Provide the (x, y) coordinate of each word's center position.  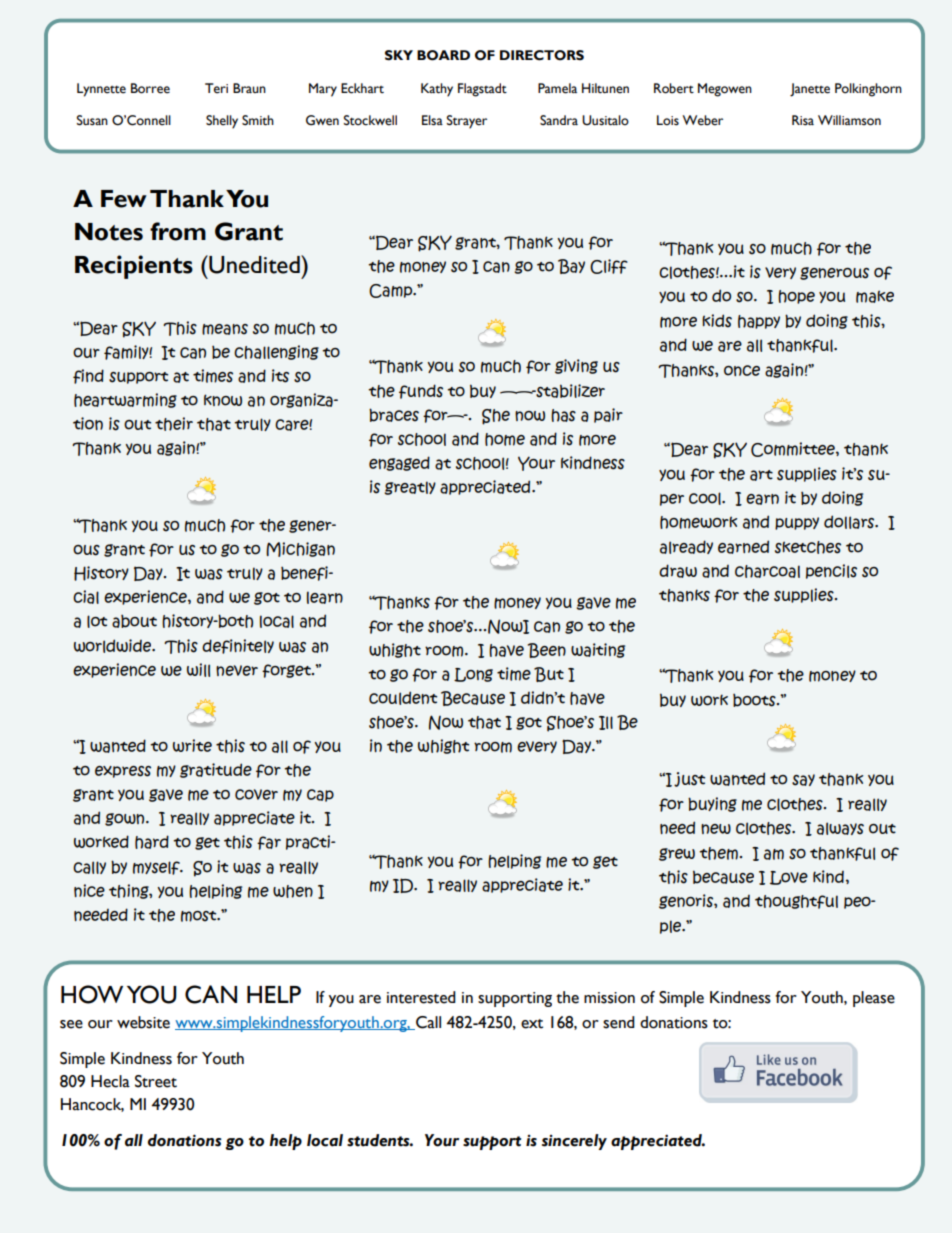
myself (157, 868)
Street (156, 1081)
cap (320, 795)
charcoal (767, 571)
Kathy (437, 90)
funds (421, 391)
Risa (803, 120)
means (225, 329)
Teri (216, 88)
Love (789, 878)
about (134, 621)
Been (547, 650)
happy (759, 322)
